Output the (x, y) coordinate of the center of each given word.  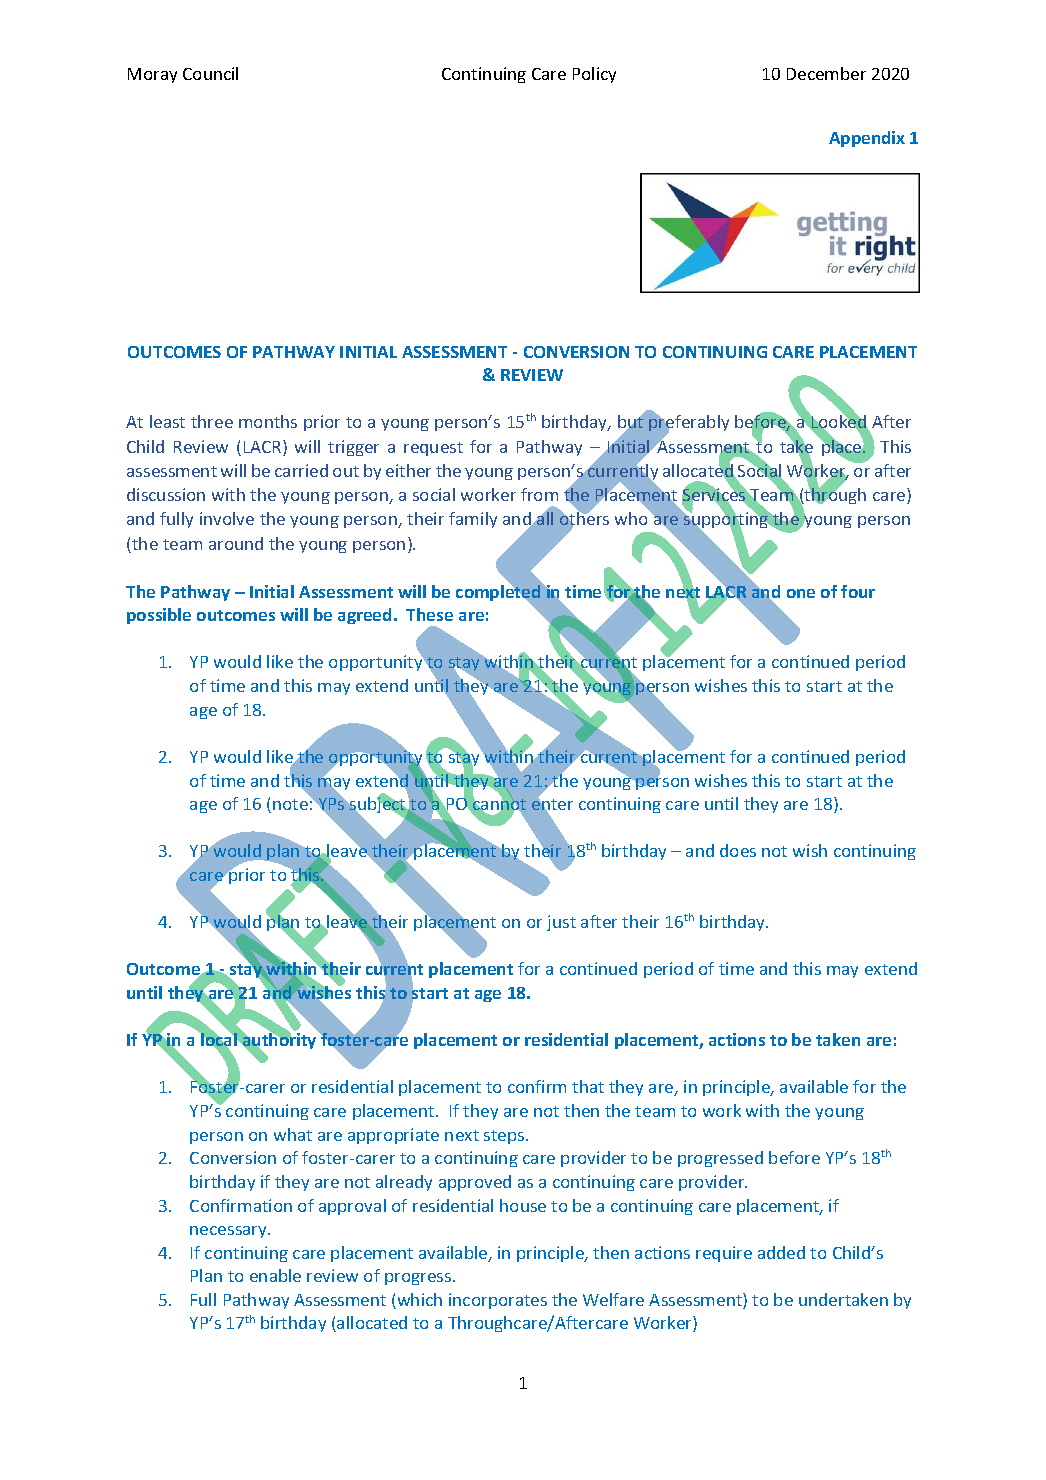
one (801, 593)
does (738, 850)
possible (159, 616)
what (293, 1134)
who (633, 517)
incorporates (498, 1301)
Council (210, 73)
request (433, 449)
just (561, 923)
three (212, 421)
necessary (229, 1232)
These (429, 614)
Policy (594, 75)
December (826, 73)
